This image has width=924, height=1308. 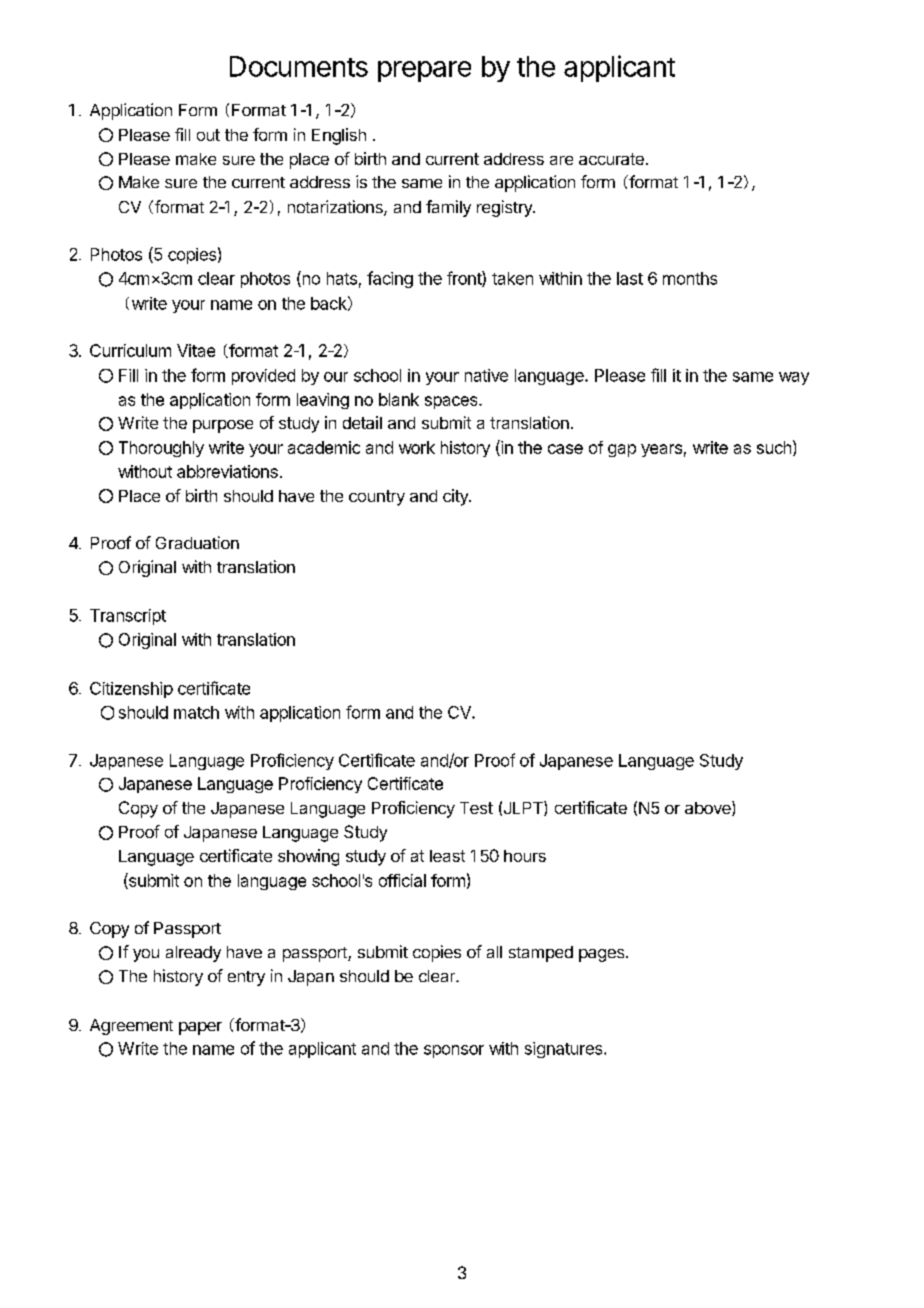 What do you see at coordinates (299, 66) in the image?
I see `Documents` at bounding box center [299, 66].
